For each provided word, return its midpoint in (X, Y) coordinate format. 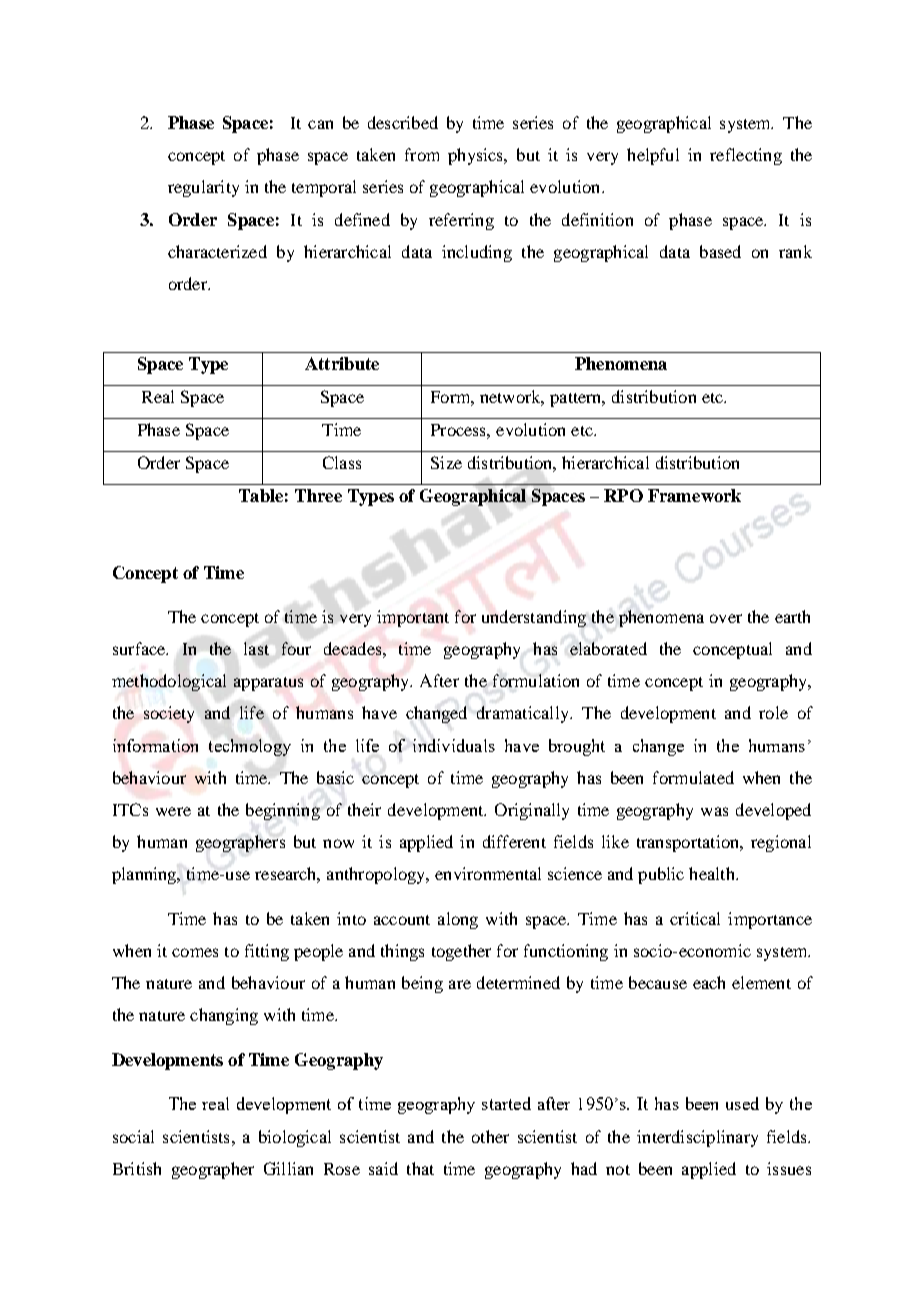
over (726, 618)
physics (477, 156)
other (490, 1136)
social (133, 1136)
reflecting (746, 156)
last (256, 648)
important (413, 618)
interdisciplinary (697, 1138)
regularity (203, 188)
